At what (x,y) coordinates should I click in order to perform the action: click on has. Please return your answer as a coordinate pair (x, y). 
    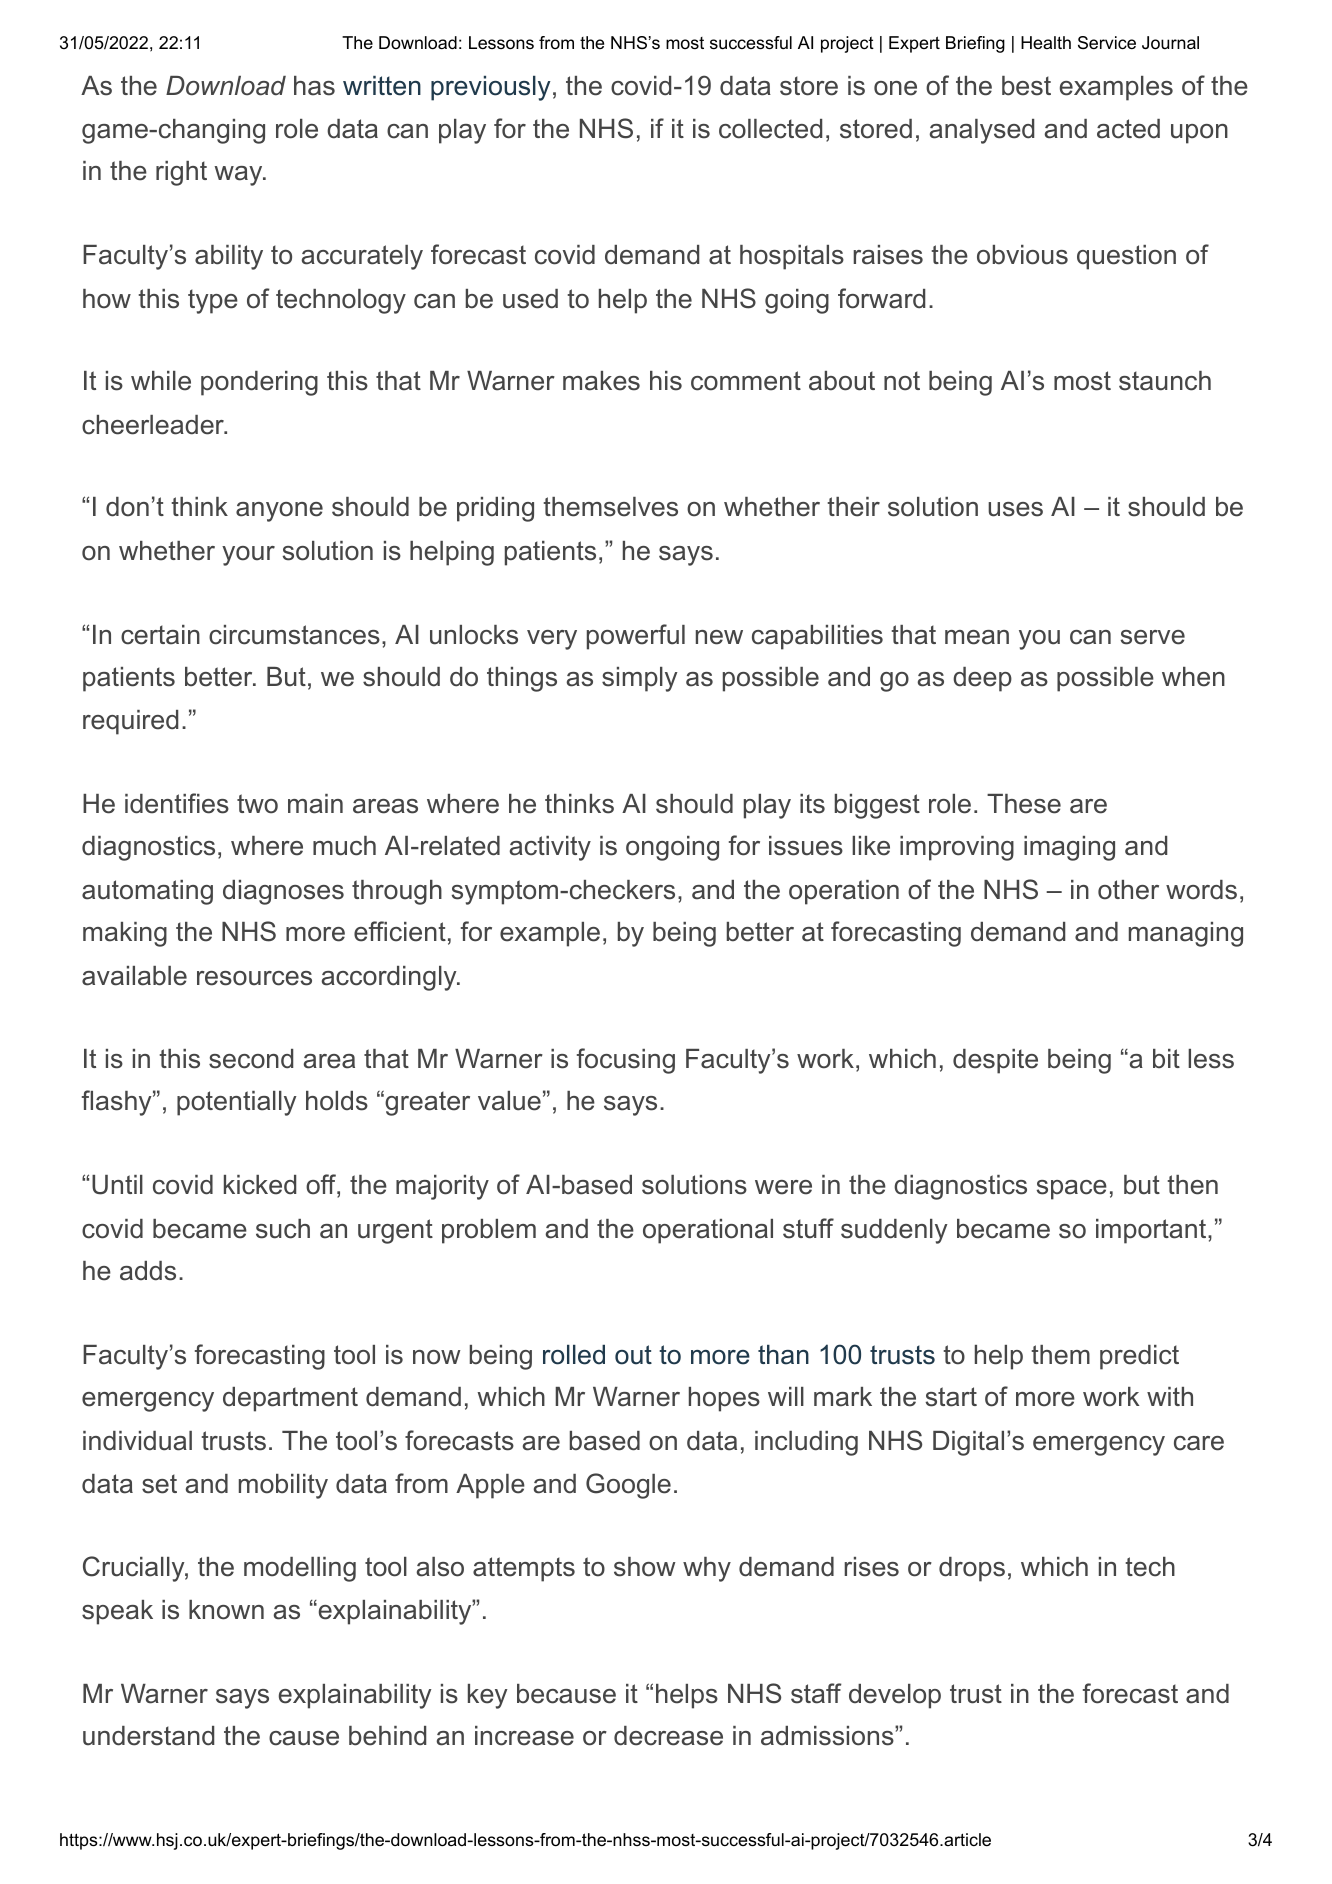
    Looking at the image, I should click on (314, 86).
